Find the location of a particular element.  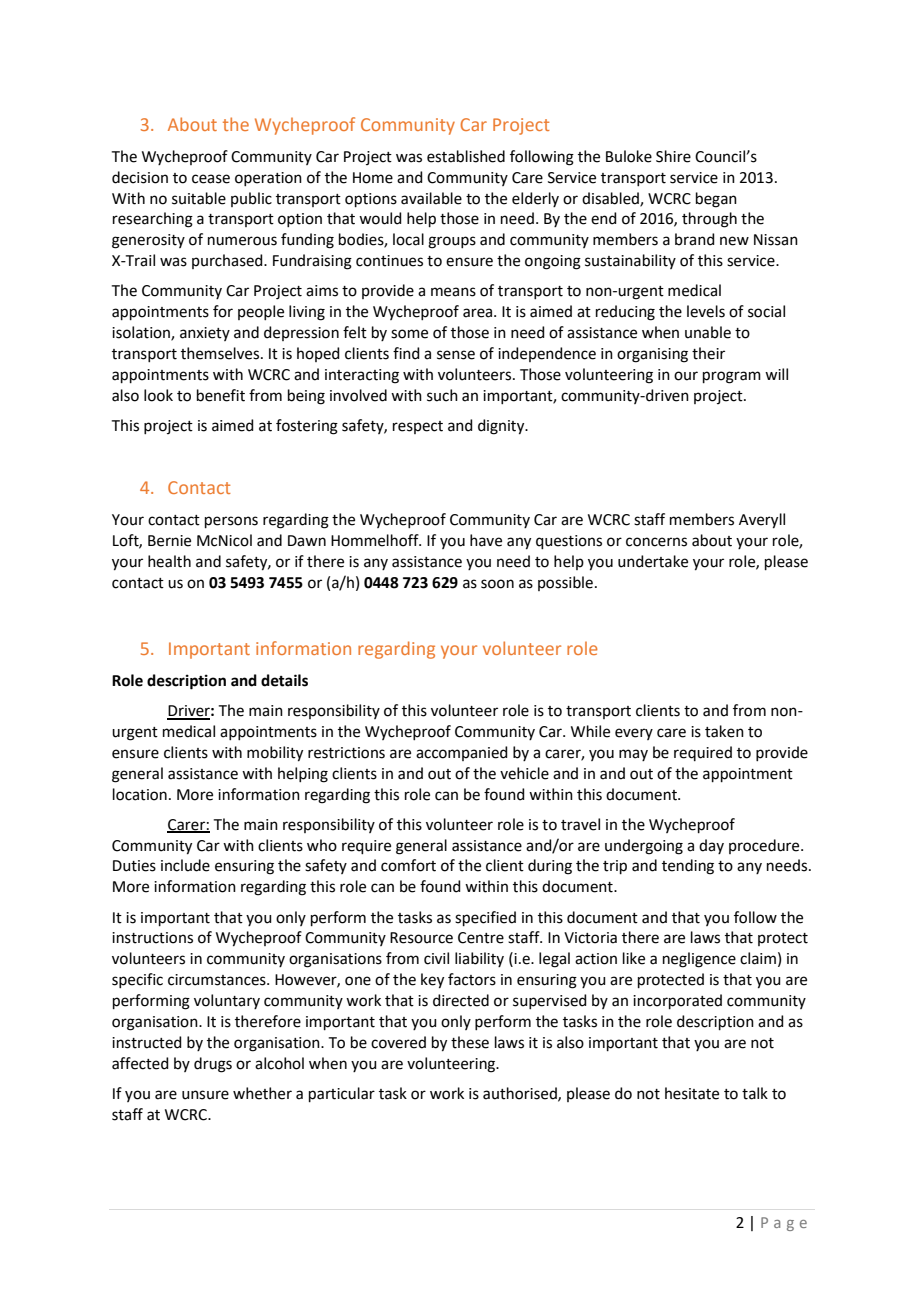

taken is located at coordinates (724, 731).
